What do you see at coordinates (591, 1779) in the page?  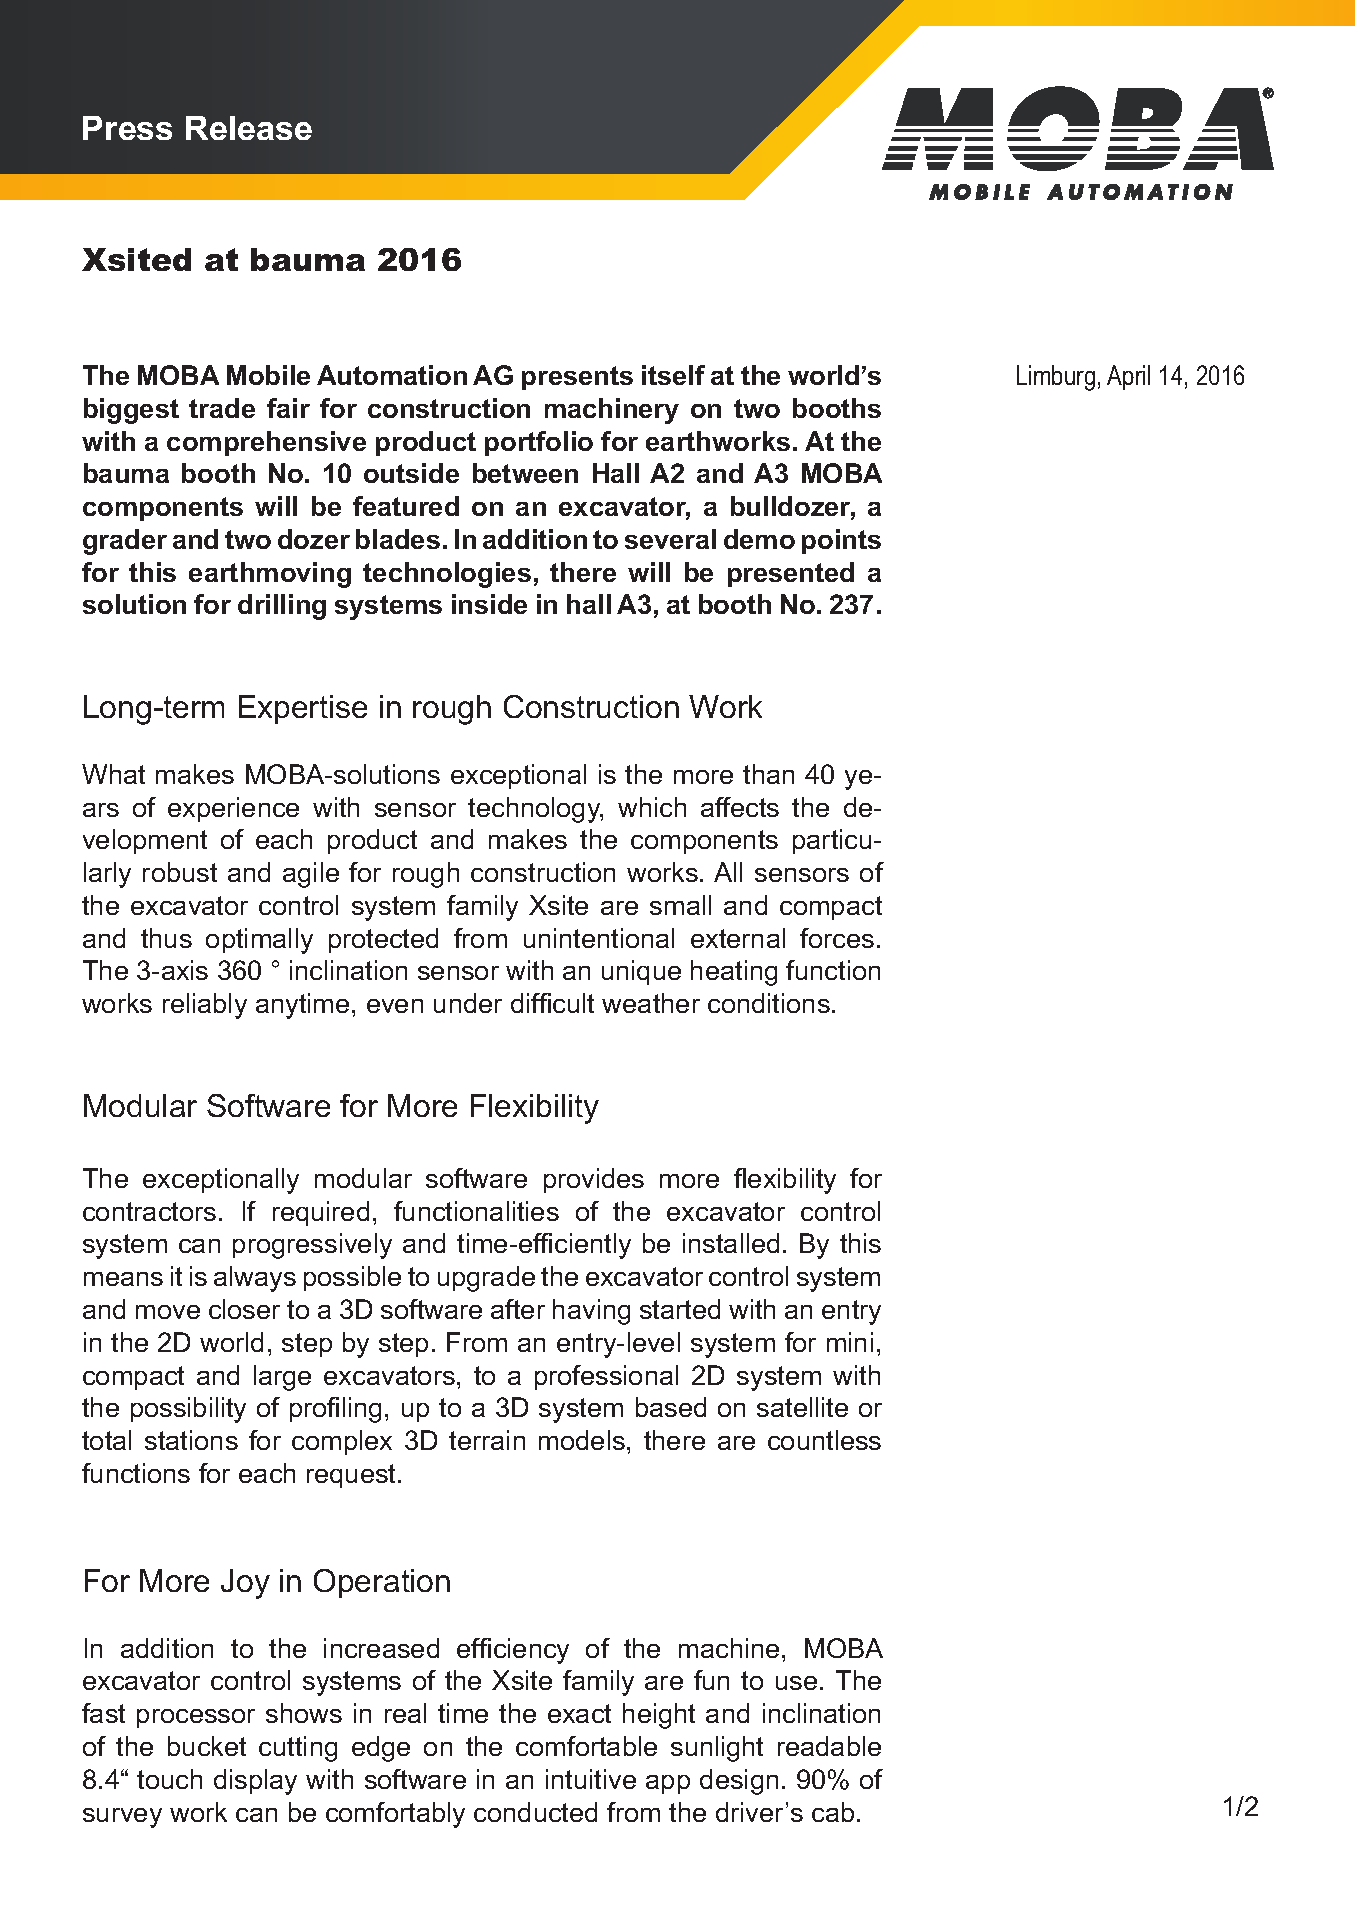 I see `intuitive` at bounding box center [591, 1779].
